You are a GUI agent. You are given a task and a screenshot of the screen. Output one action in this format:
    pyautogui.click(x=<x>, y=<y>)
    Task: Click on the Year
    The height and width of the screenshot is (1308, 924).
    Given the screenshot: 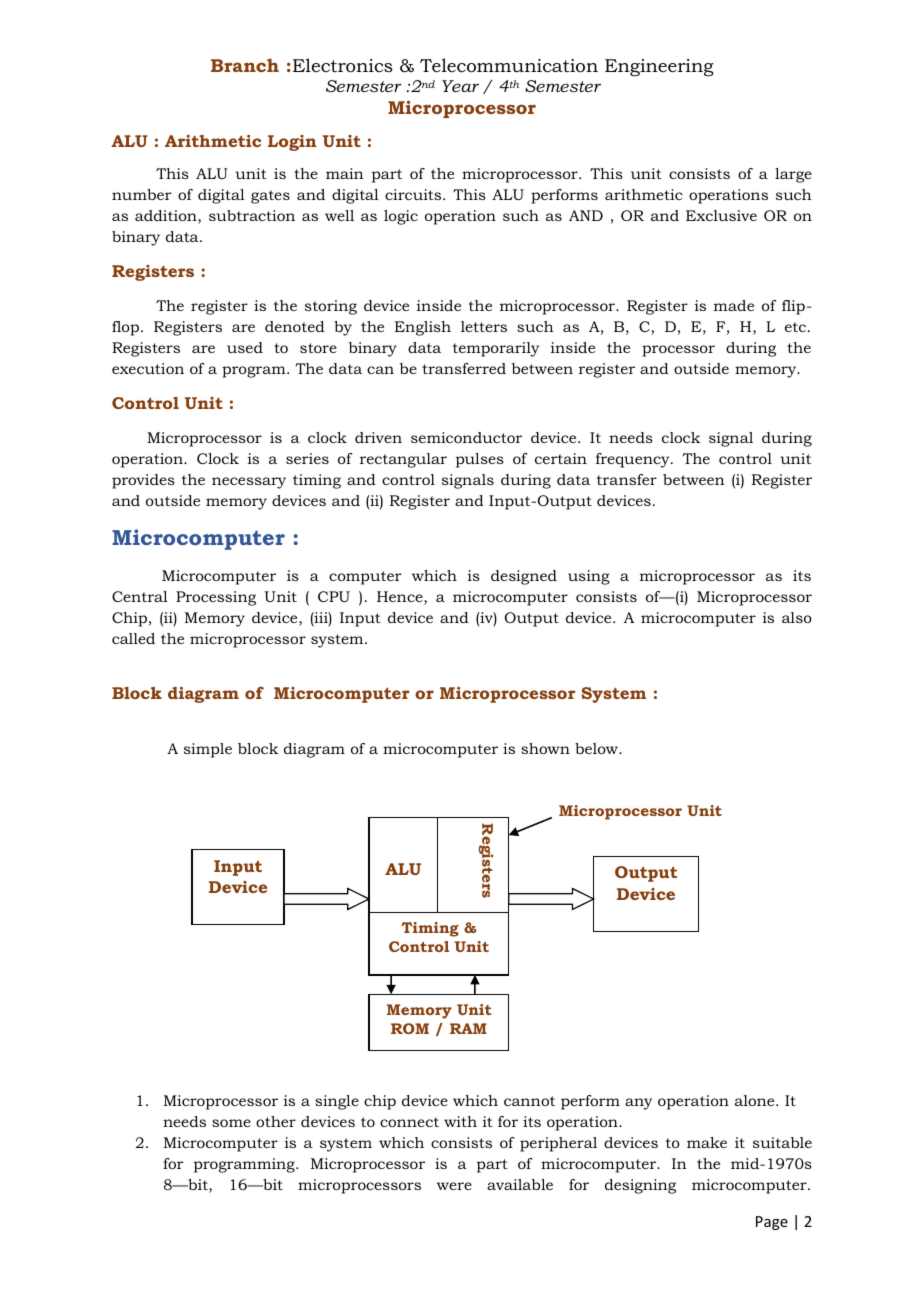 What is the action you would take?
    pyautogui.click(x=460, y=86)
